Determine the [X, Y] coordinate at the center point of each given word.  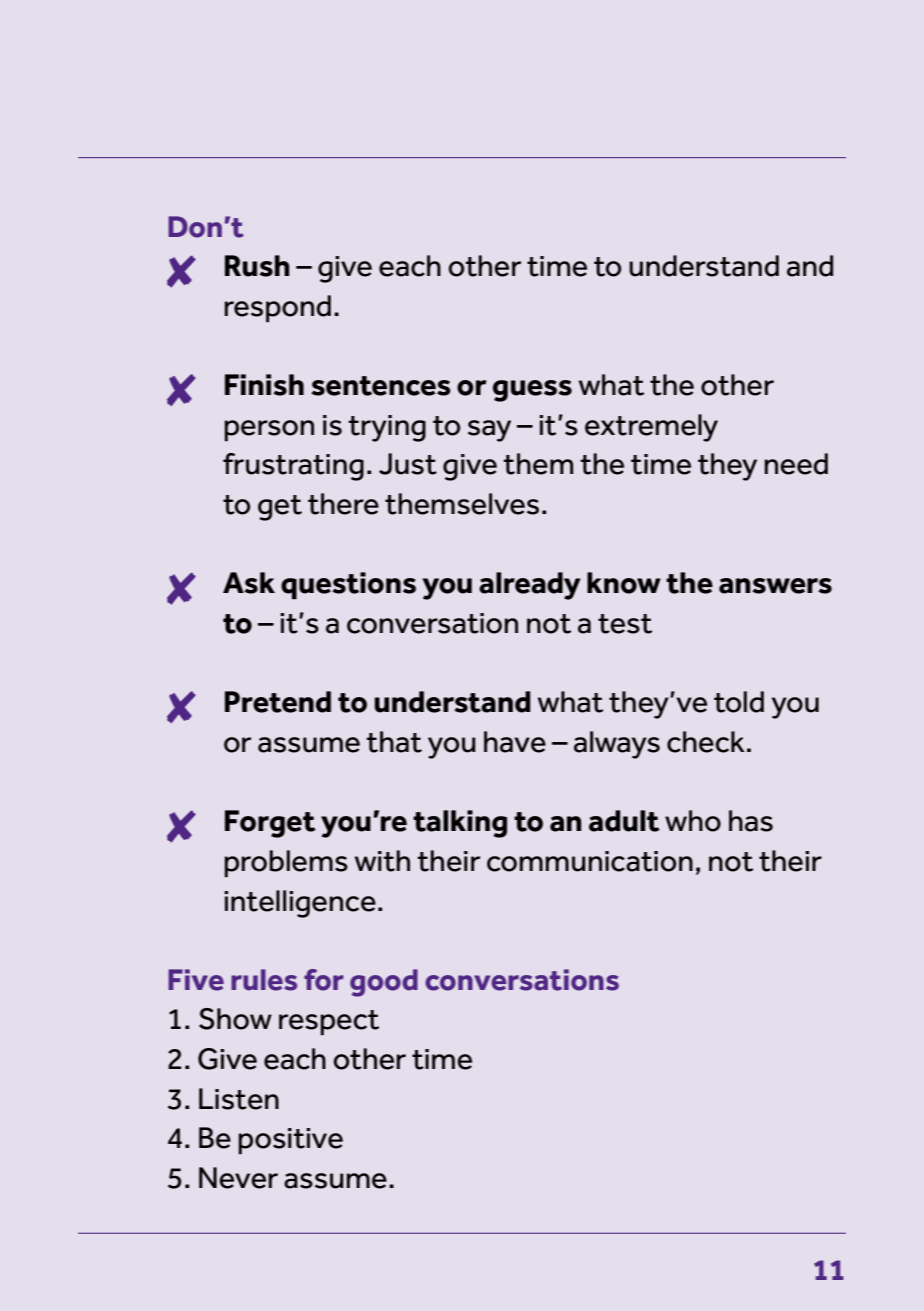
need [796, 464]
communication [590, 861]
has [751, 821]
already [529, 586]
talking [460, 824]
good [384, 983]
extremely [651, 428]
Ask [249, 583]
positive [290, 1141]
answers [775, 586]
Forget [270, 824]
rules [264, 980]
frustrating [293, 467]
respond [277, 308]
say [489, 431]
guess [532, 391]
